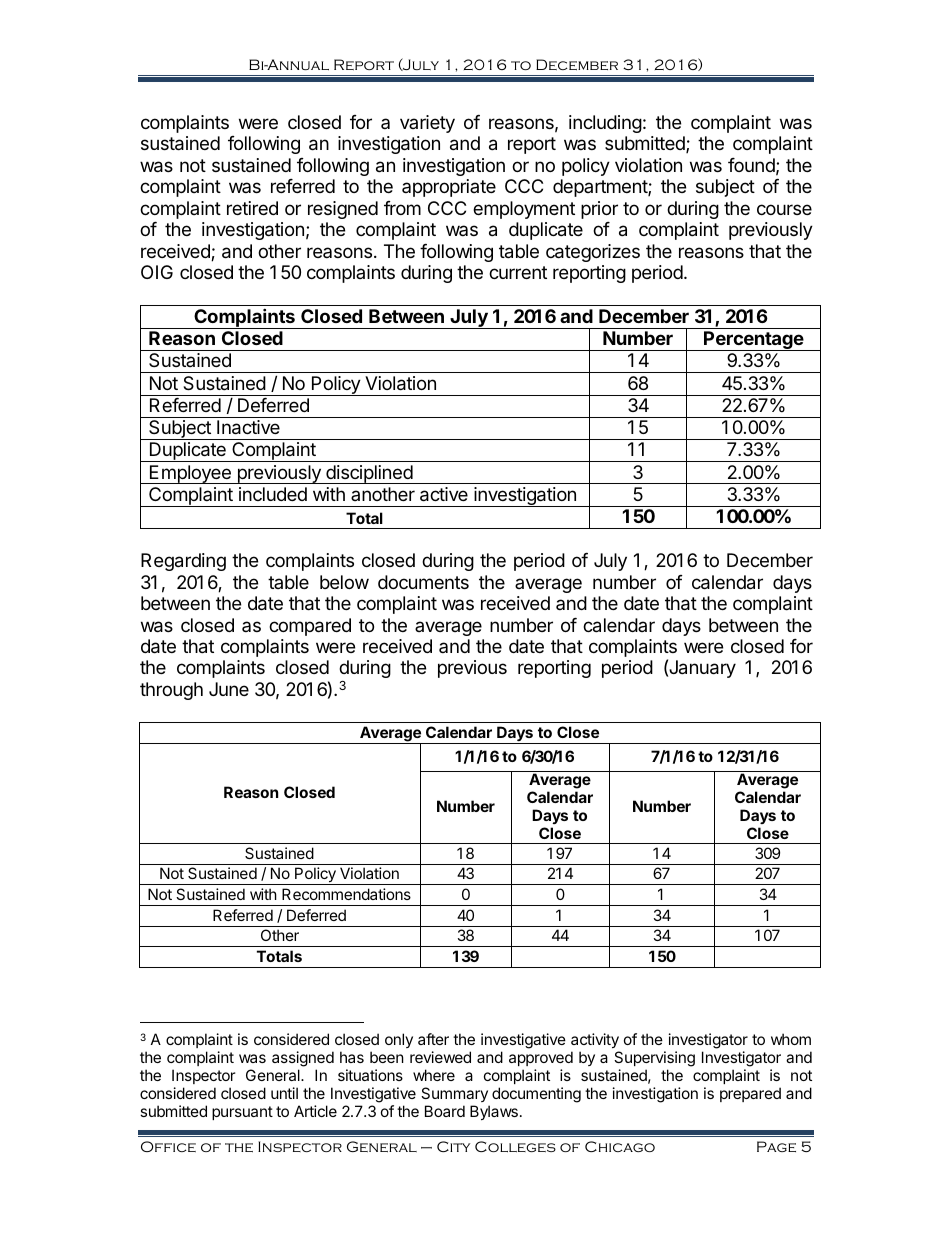 The height and width of the document is (1233, 952). Describe the element at coordinates (784, 209) in the document. I see `course` at that location.
